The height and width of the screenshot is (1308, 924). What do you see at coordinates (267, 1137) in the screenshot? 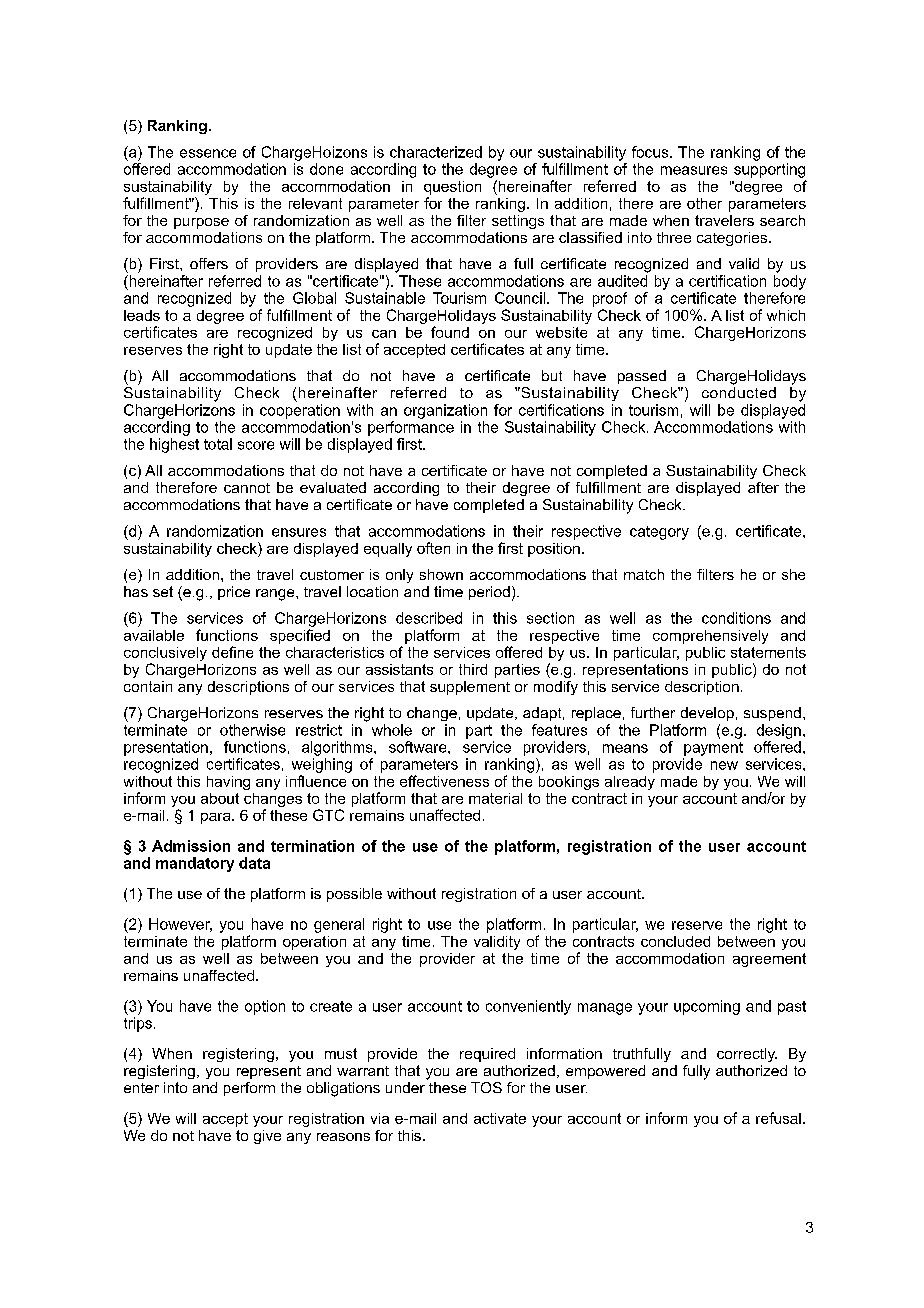
I see `give` at bounding box center [267, 1137].
